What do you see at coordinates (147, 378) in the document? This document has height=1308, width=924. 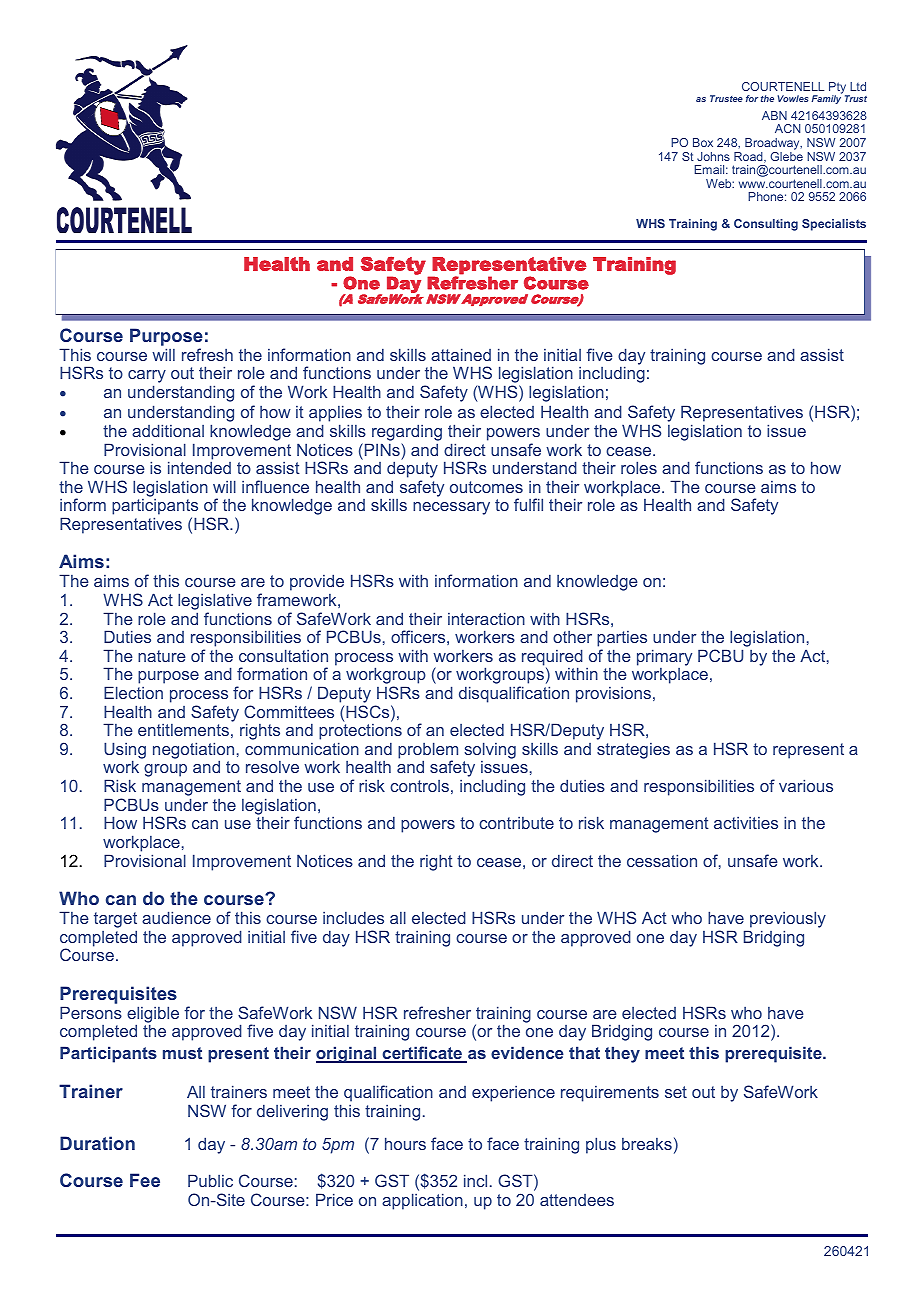 I see `carry` at bounding box center [147, 378].
